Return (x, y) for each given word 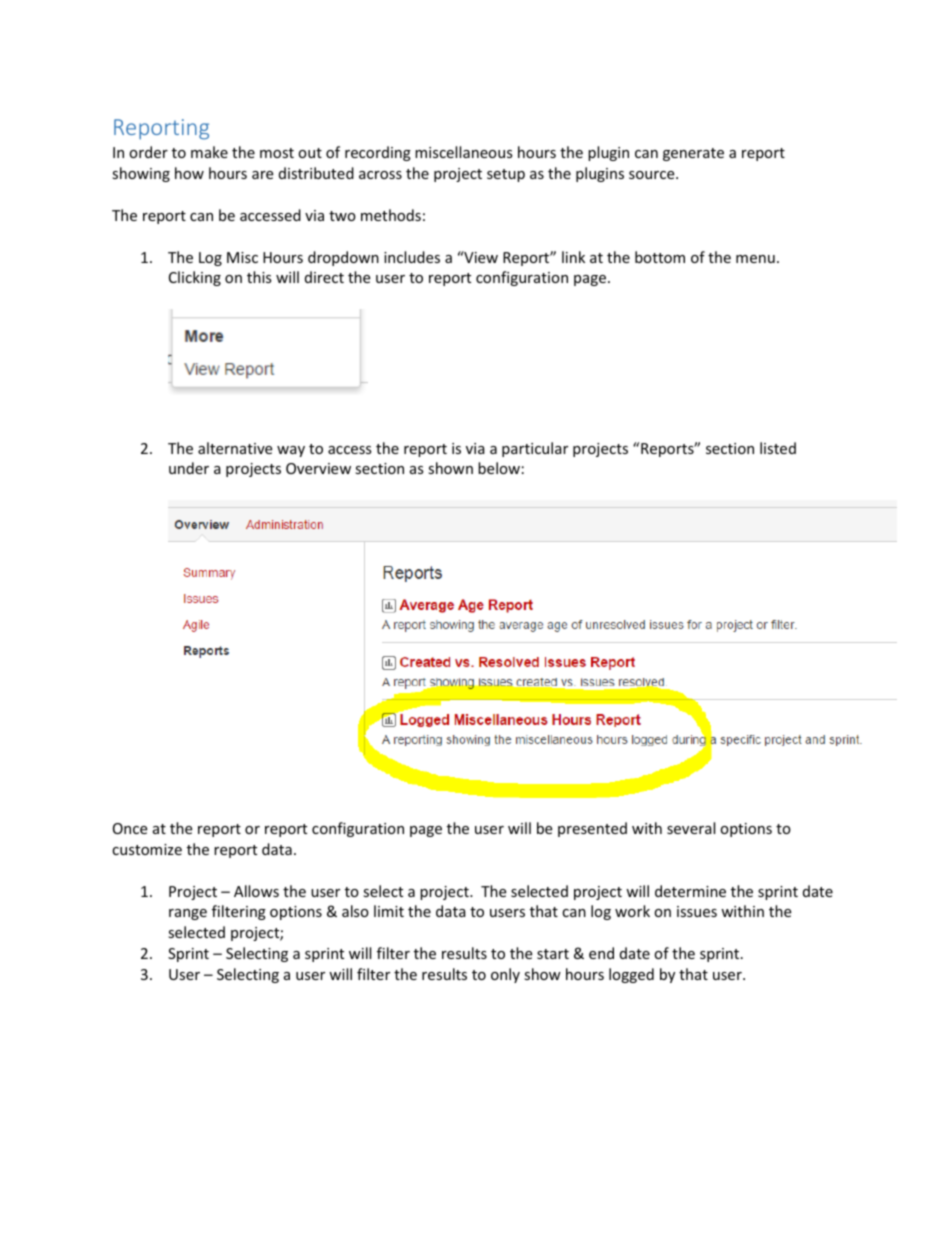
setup (506, 175)
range (188, 914)
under (189, 468)
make (209, 152)
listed (778, 448)
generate (693, 154)
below (499, 468)
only (505, 975)
